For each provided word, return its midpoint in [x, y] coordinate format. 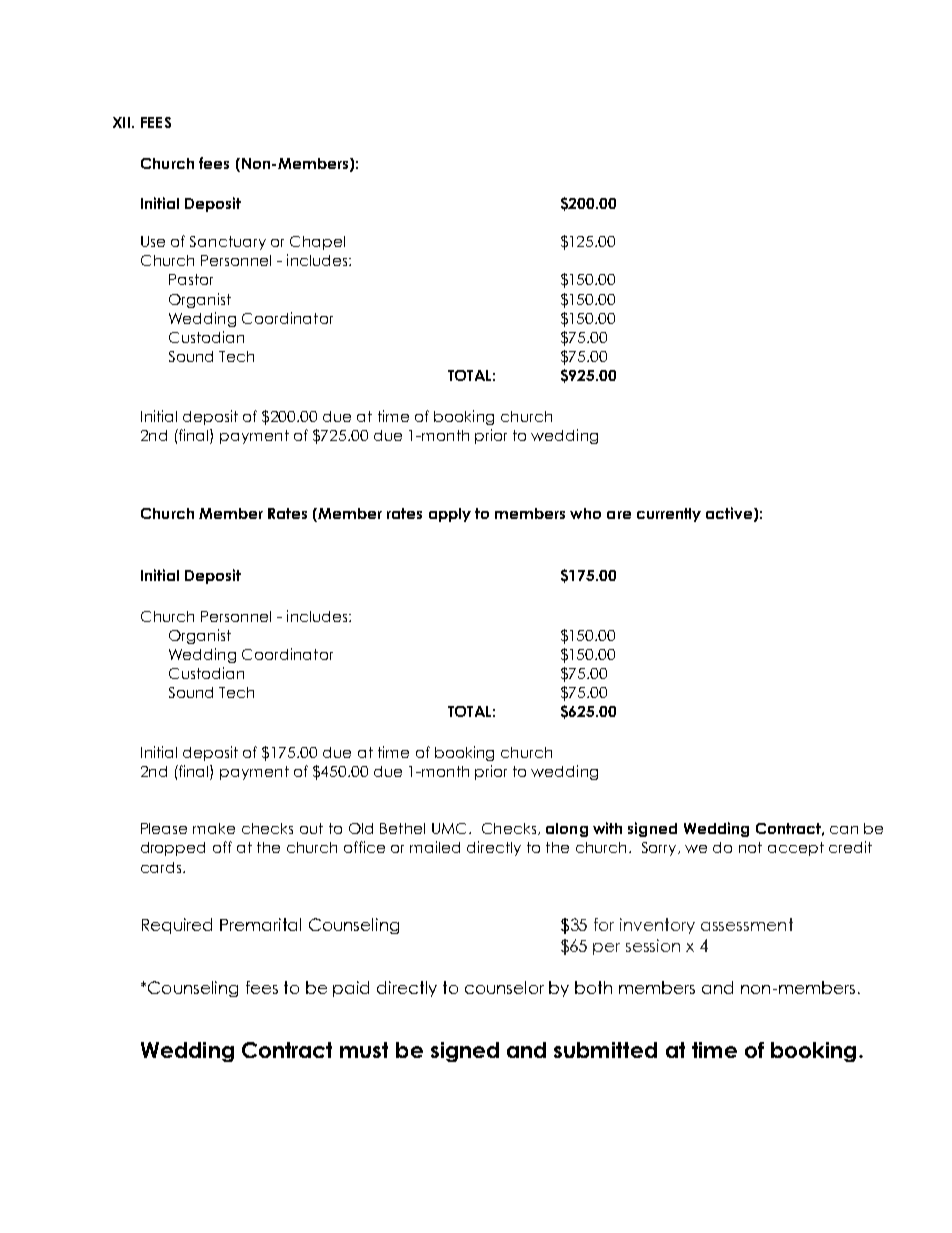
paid [351, 989]
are [619, 515]
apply [450, 515]
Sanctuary [228, 243]
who [585, 513]
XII [123, 122]
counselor [504, 987]
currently [669, 515]
